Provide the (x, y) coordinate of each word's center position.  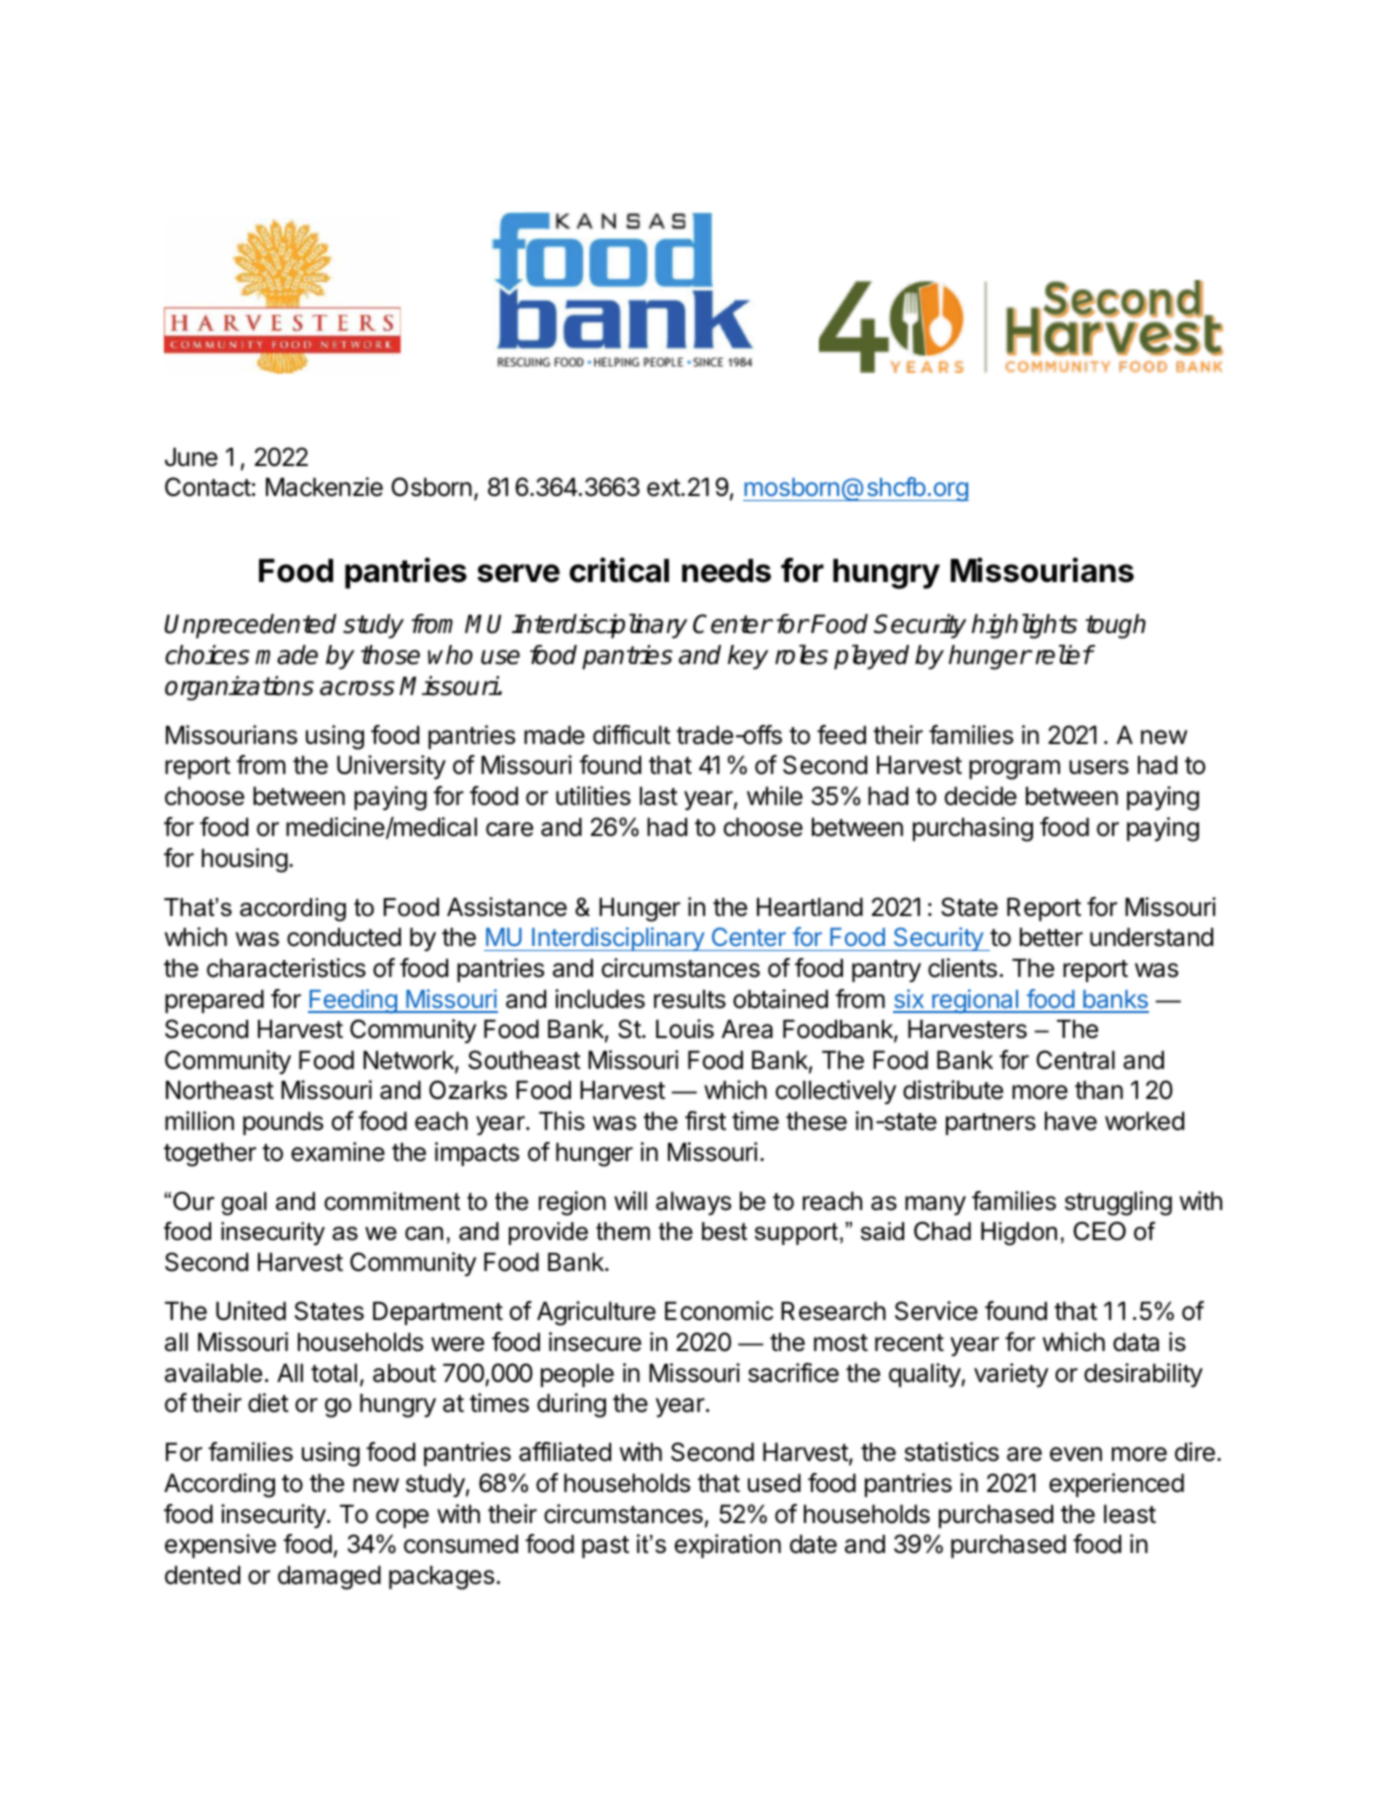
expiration (728, 1546)
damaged (329, 1577)
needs (726, 571)
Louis (685, 1029)
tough (1115, 626)
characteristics (286, 968)
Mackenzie (324, 487)
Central (1075, 1060)
